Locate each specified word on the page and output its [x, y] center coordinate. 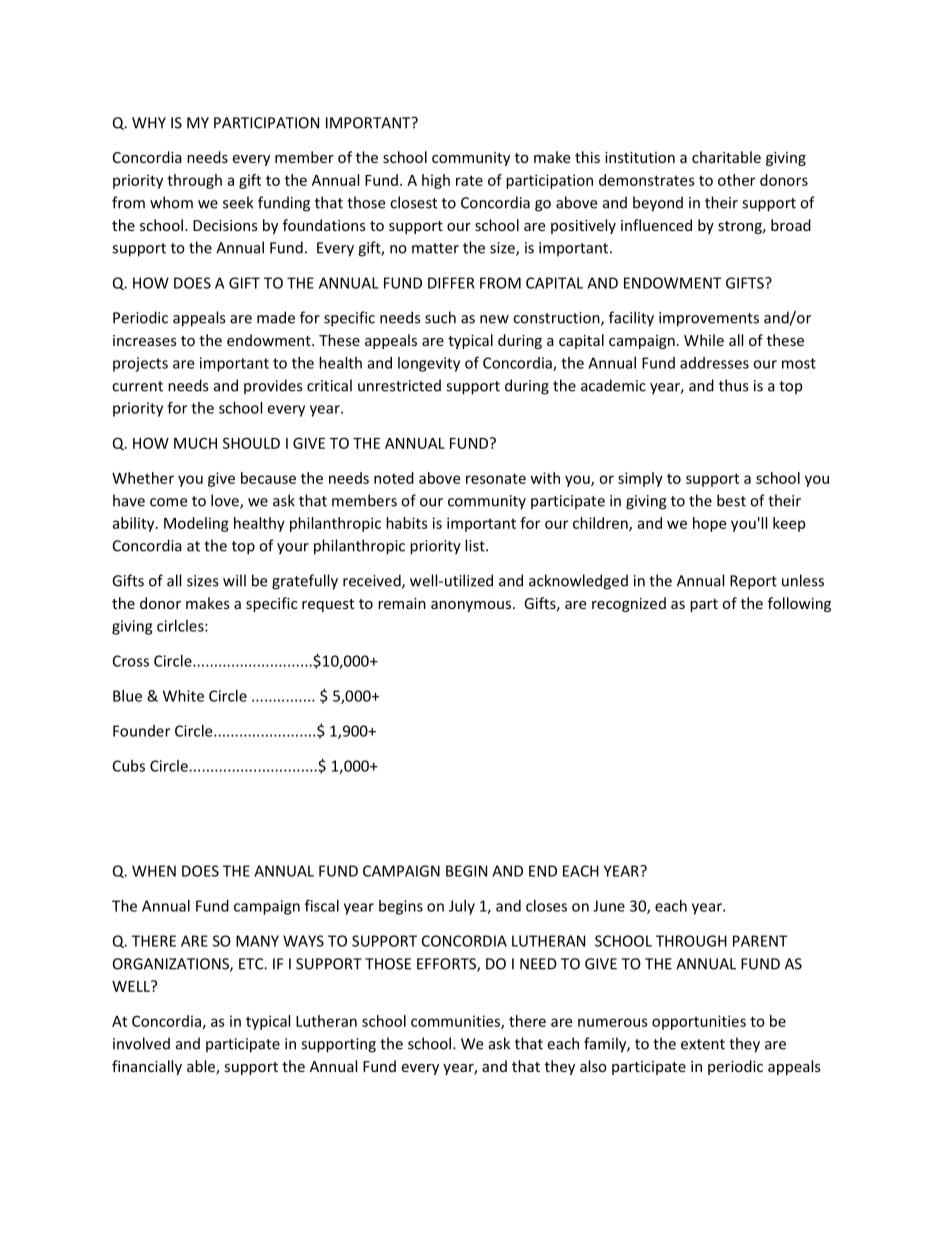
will [234, 580]
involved [141, 1043]
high [436, 181]
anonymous [472, 606]
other [736, 180]
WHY [149, 123]
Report [753, 582]
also [593, 1066]
